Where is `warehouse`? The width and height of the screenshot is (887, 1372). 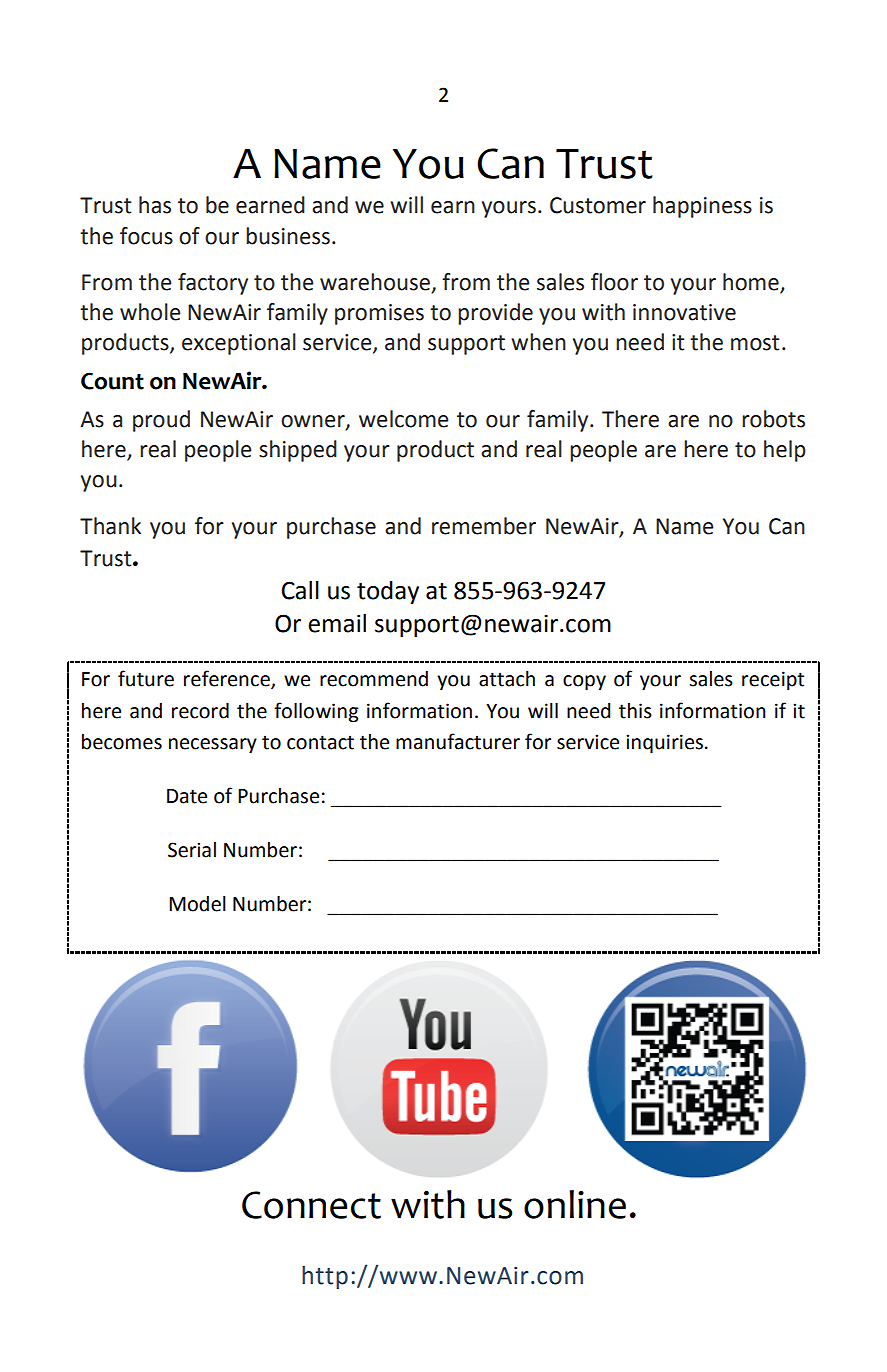
warehouse is located at coordinates (376, 283).
